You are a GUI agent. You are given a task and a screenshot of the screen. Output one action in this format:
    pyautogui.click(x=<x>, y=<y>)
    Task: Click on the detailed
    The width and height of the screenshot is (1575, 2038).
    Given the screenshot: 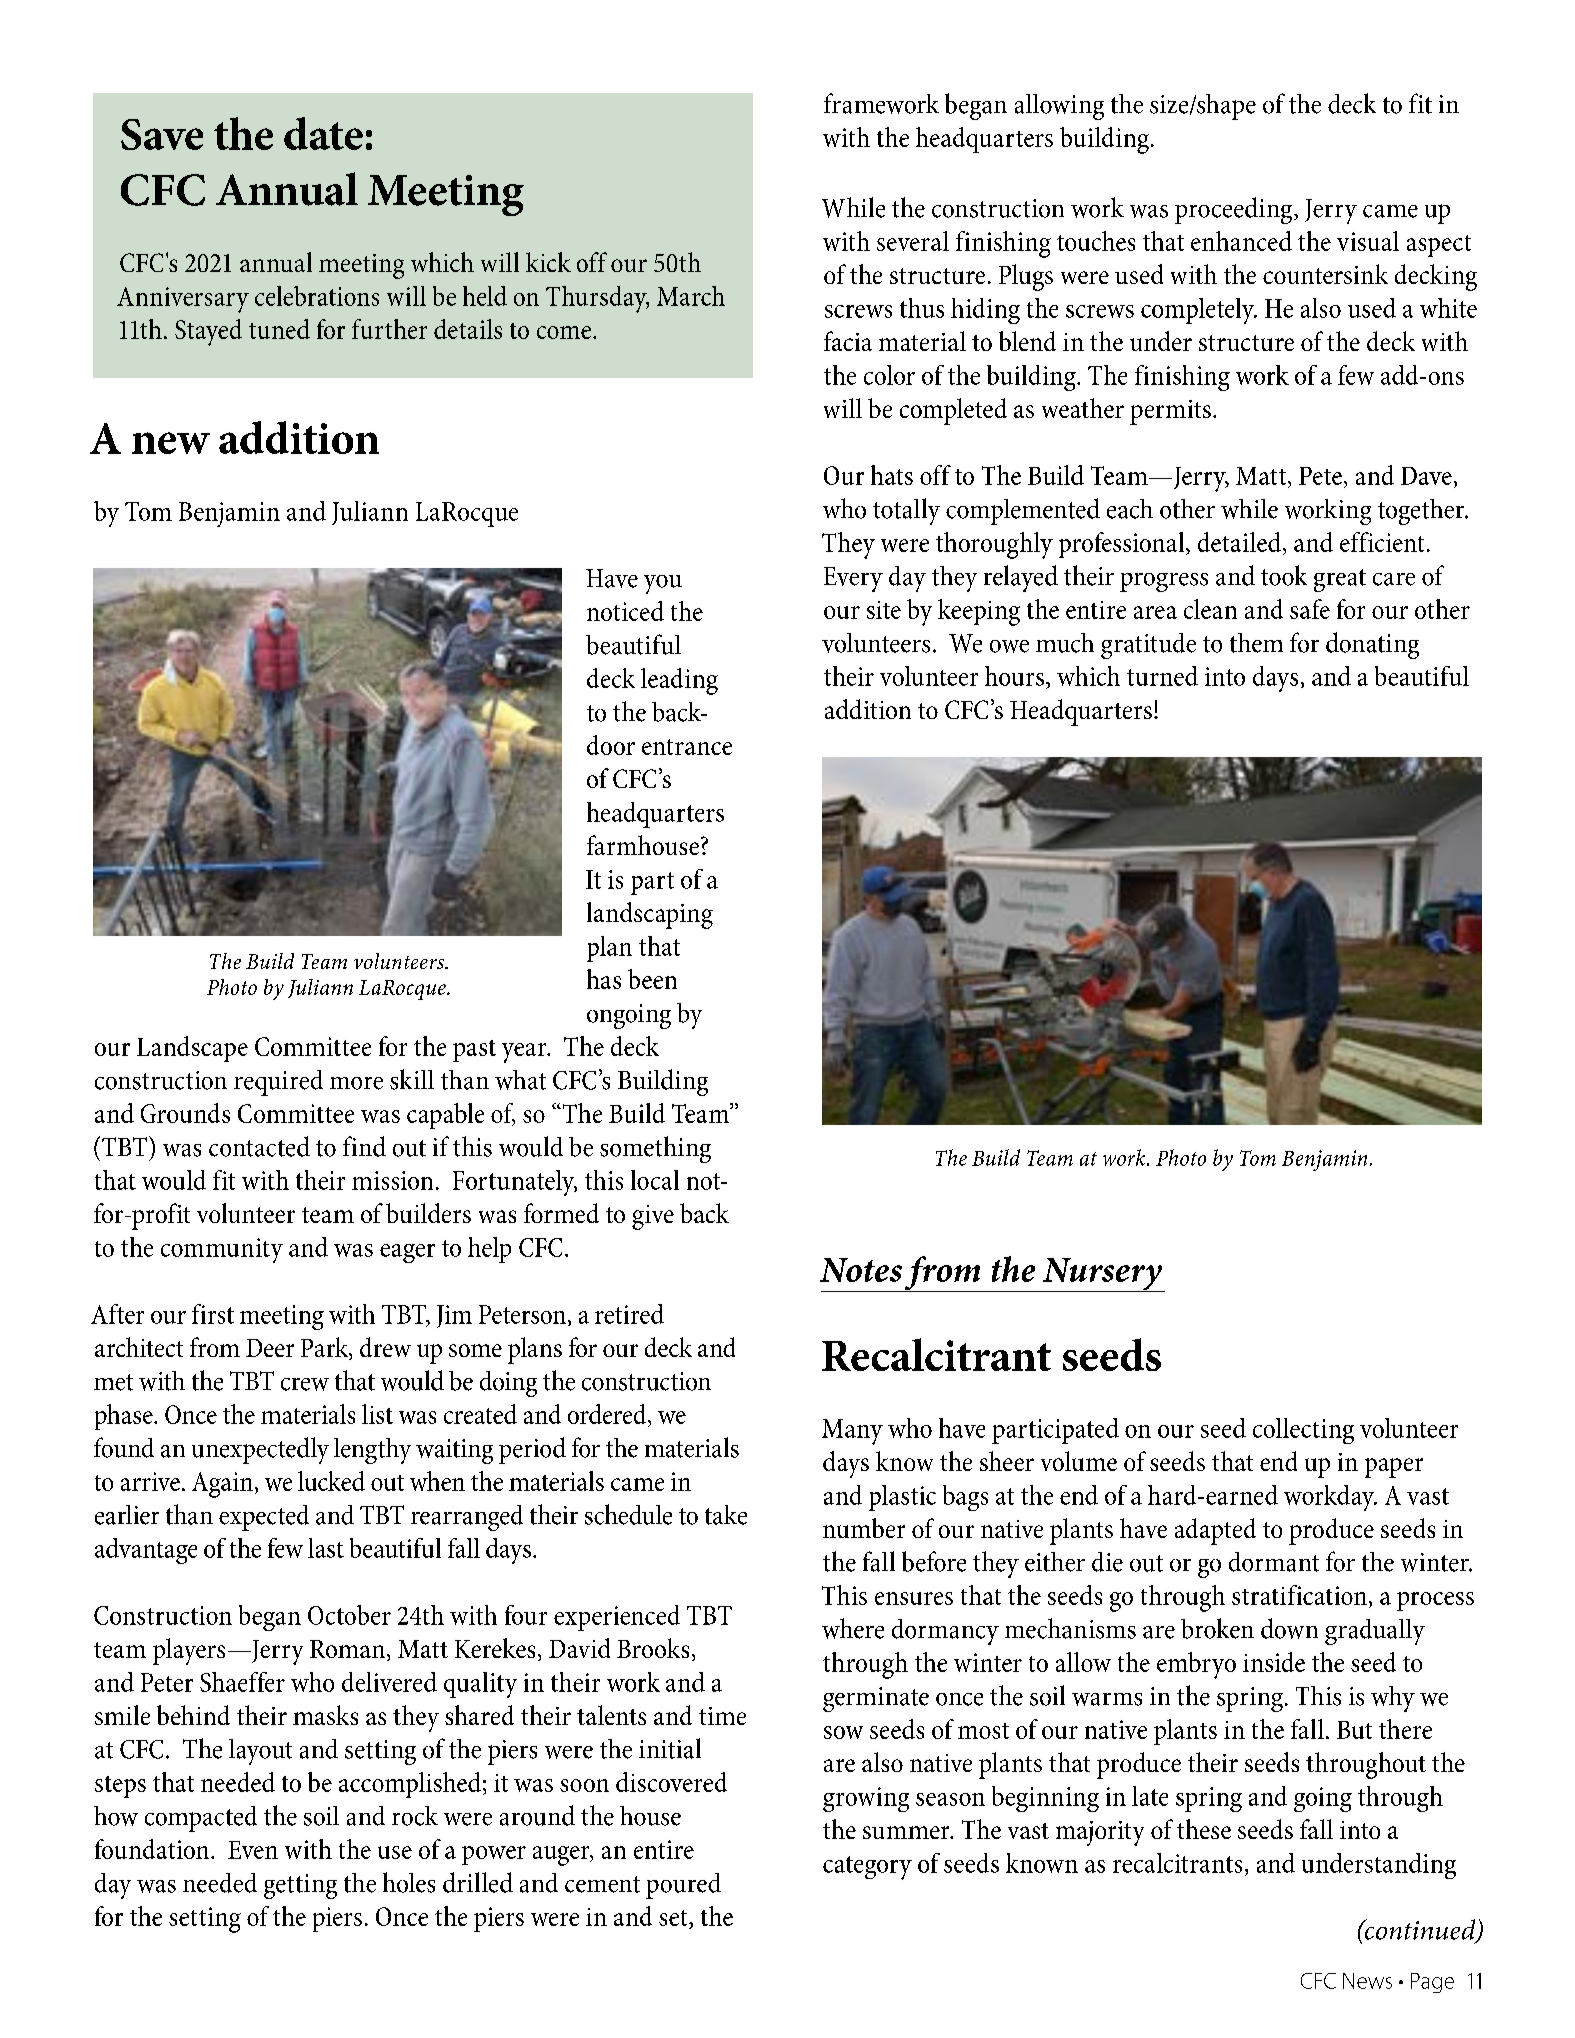 What is the action you would take?
    pyautogui.click(x=1239, y=542)
